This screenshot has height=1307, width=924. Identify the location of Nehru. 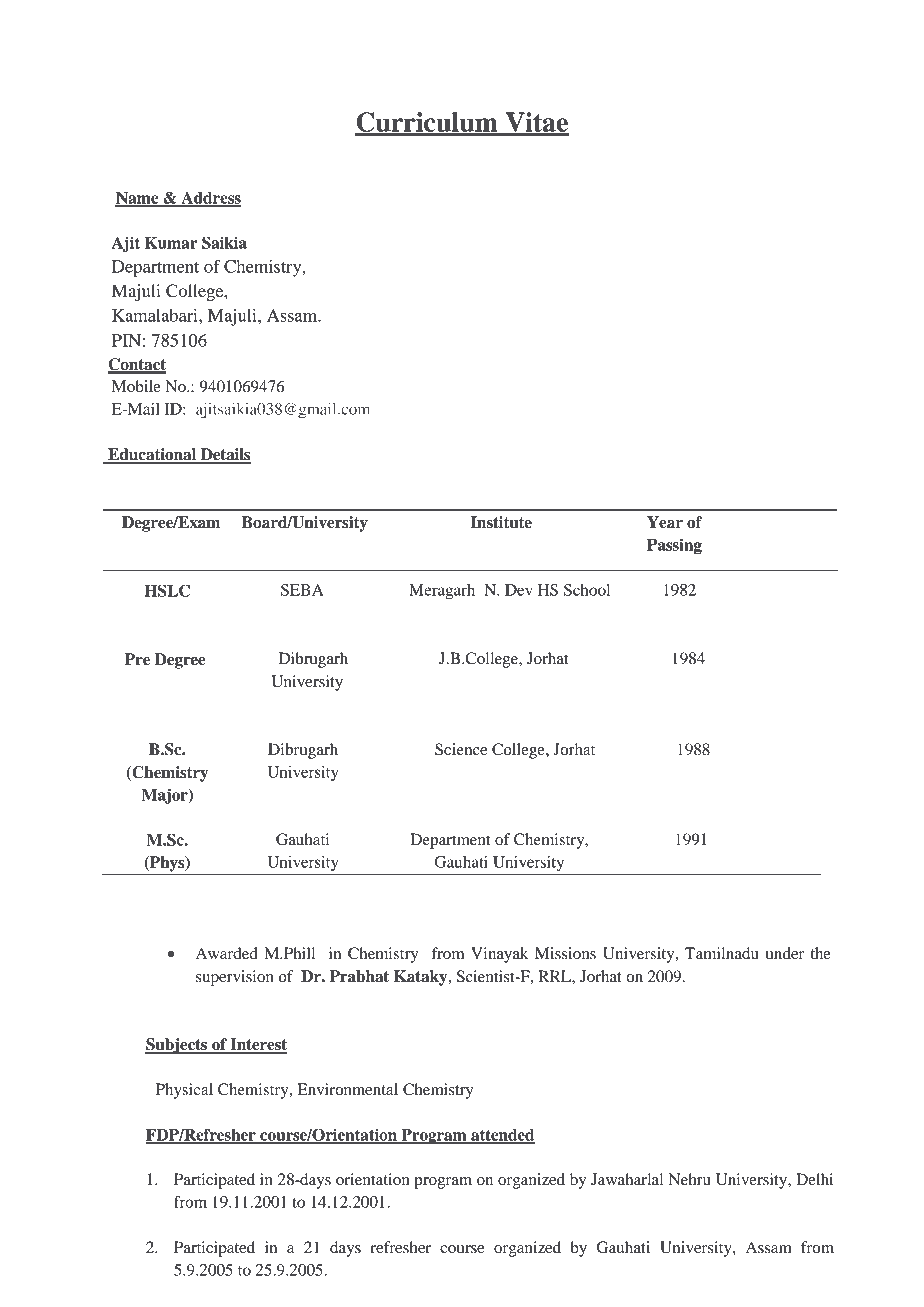
(690, 1179).
